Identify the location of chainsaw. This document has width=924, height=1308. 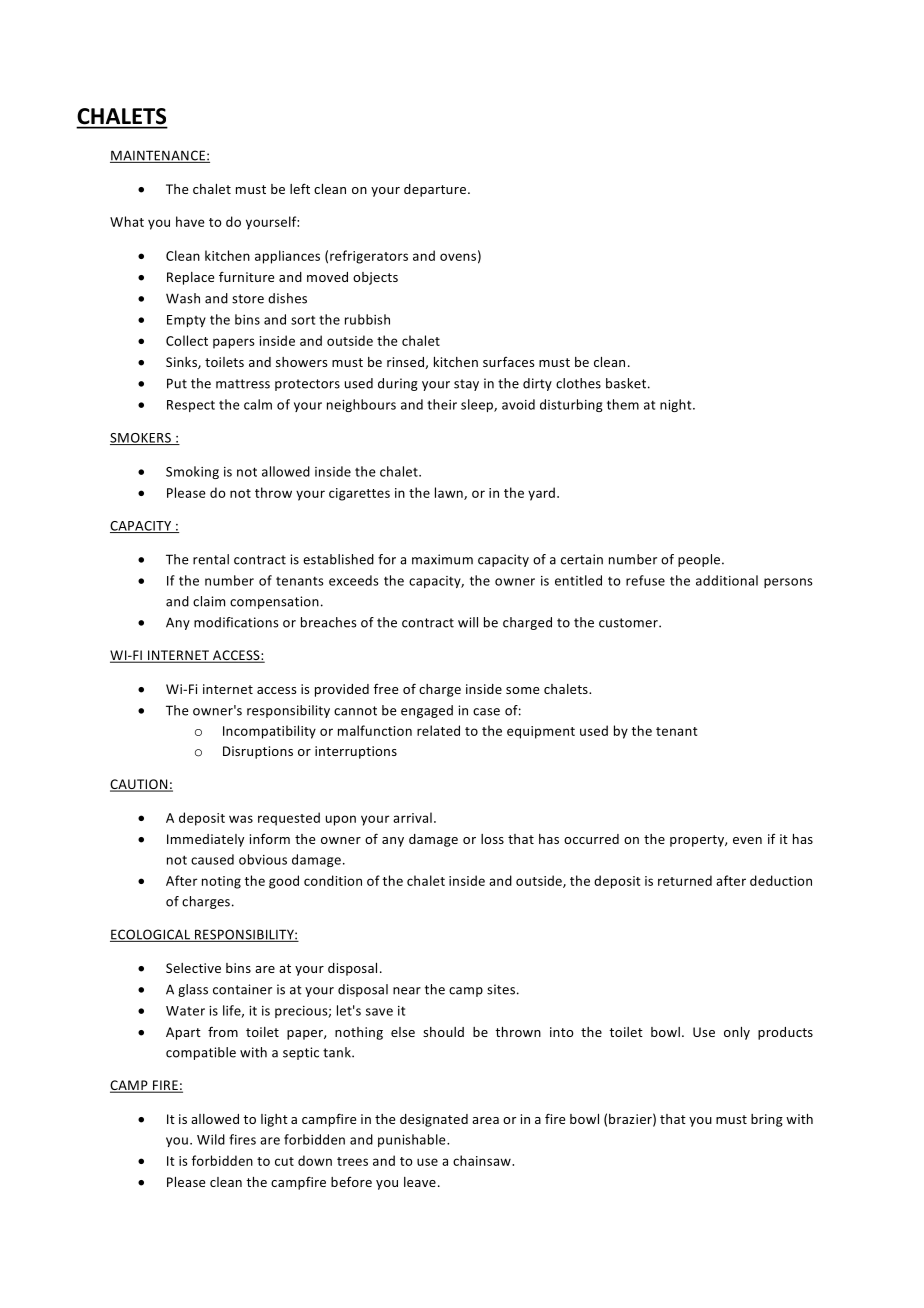
(483, 1160).
